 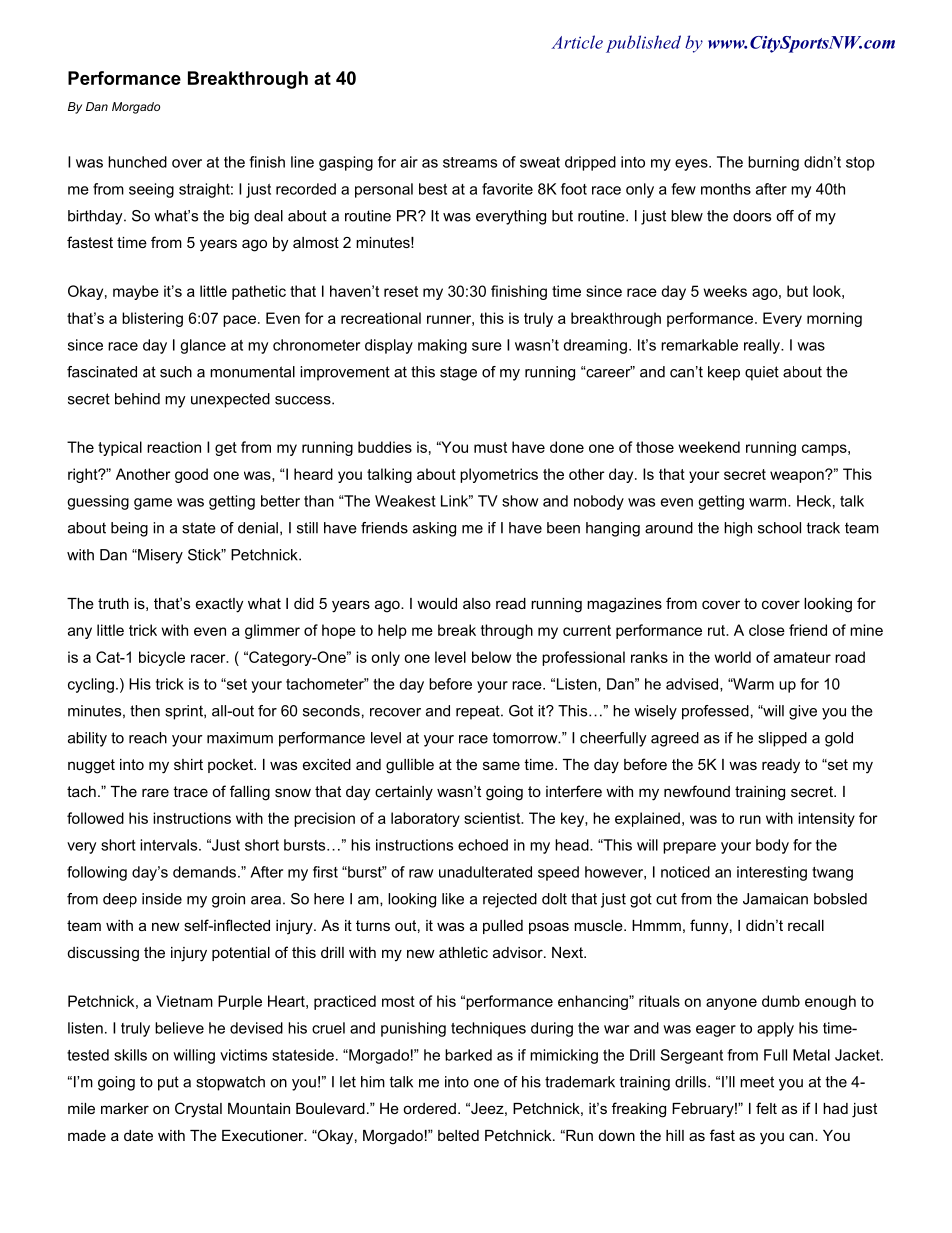 What do you see at coordinates (203, 346) in the screenshot?
I see `glance` at bounding box center [203, 346].
